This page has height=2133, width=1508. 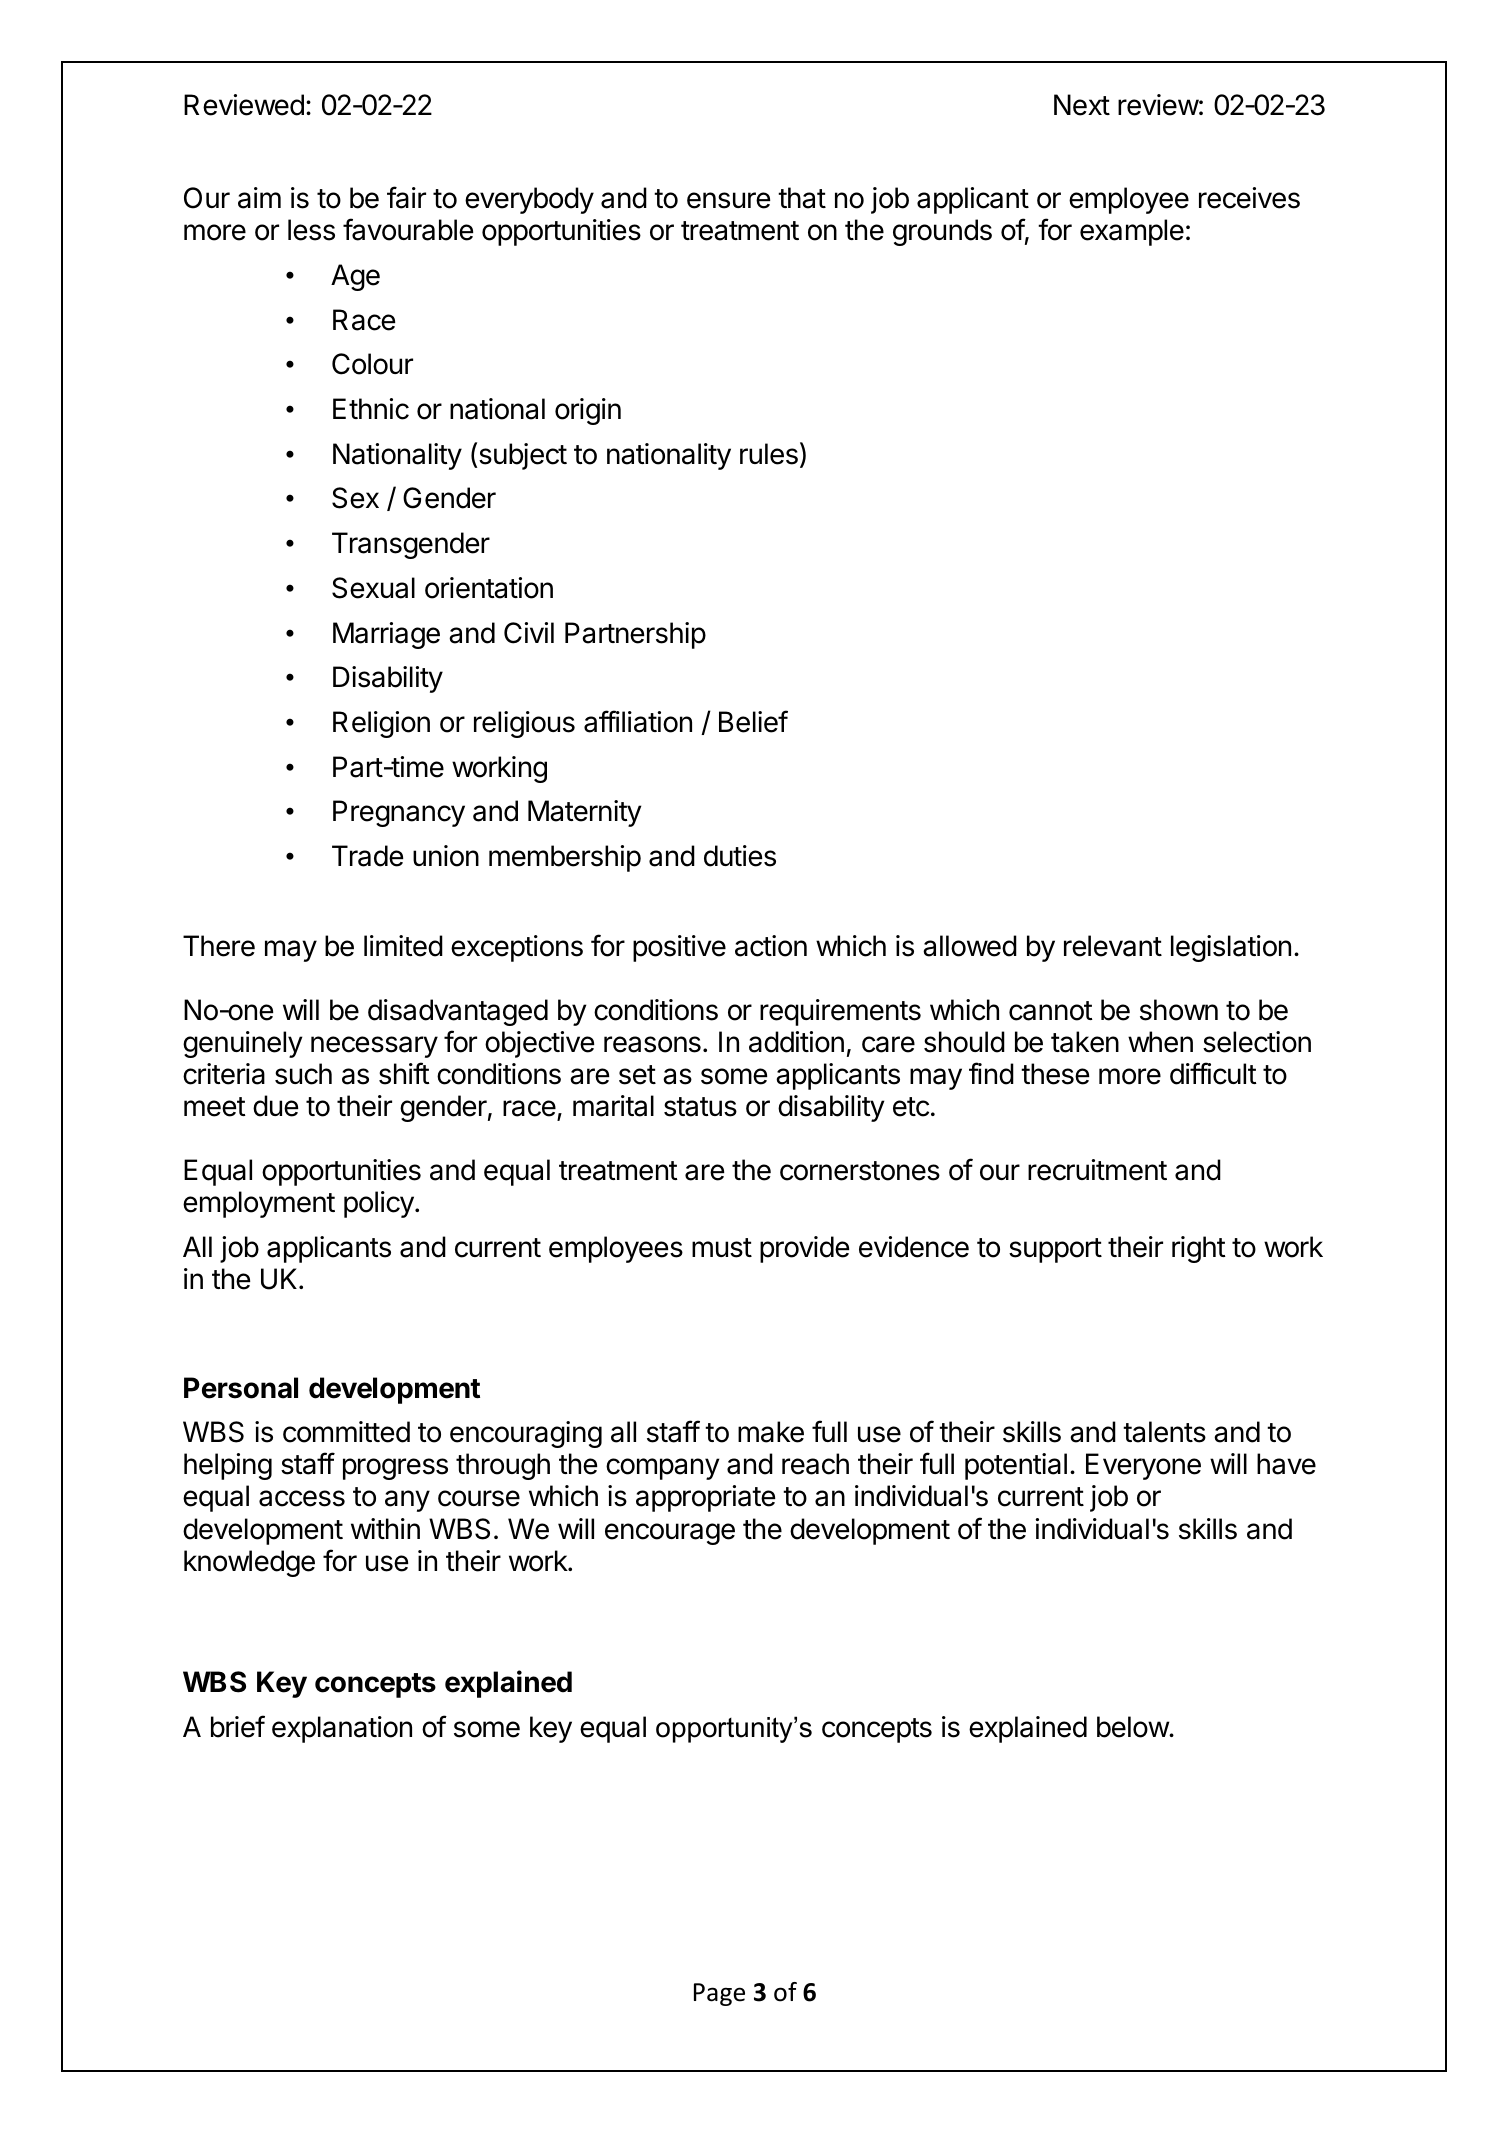 What do you see at coordinates (1132, 232) in the page?
I see `example` at bounding box center [1132, 232].
